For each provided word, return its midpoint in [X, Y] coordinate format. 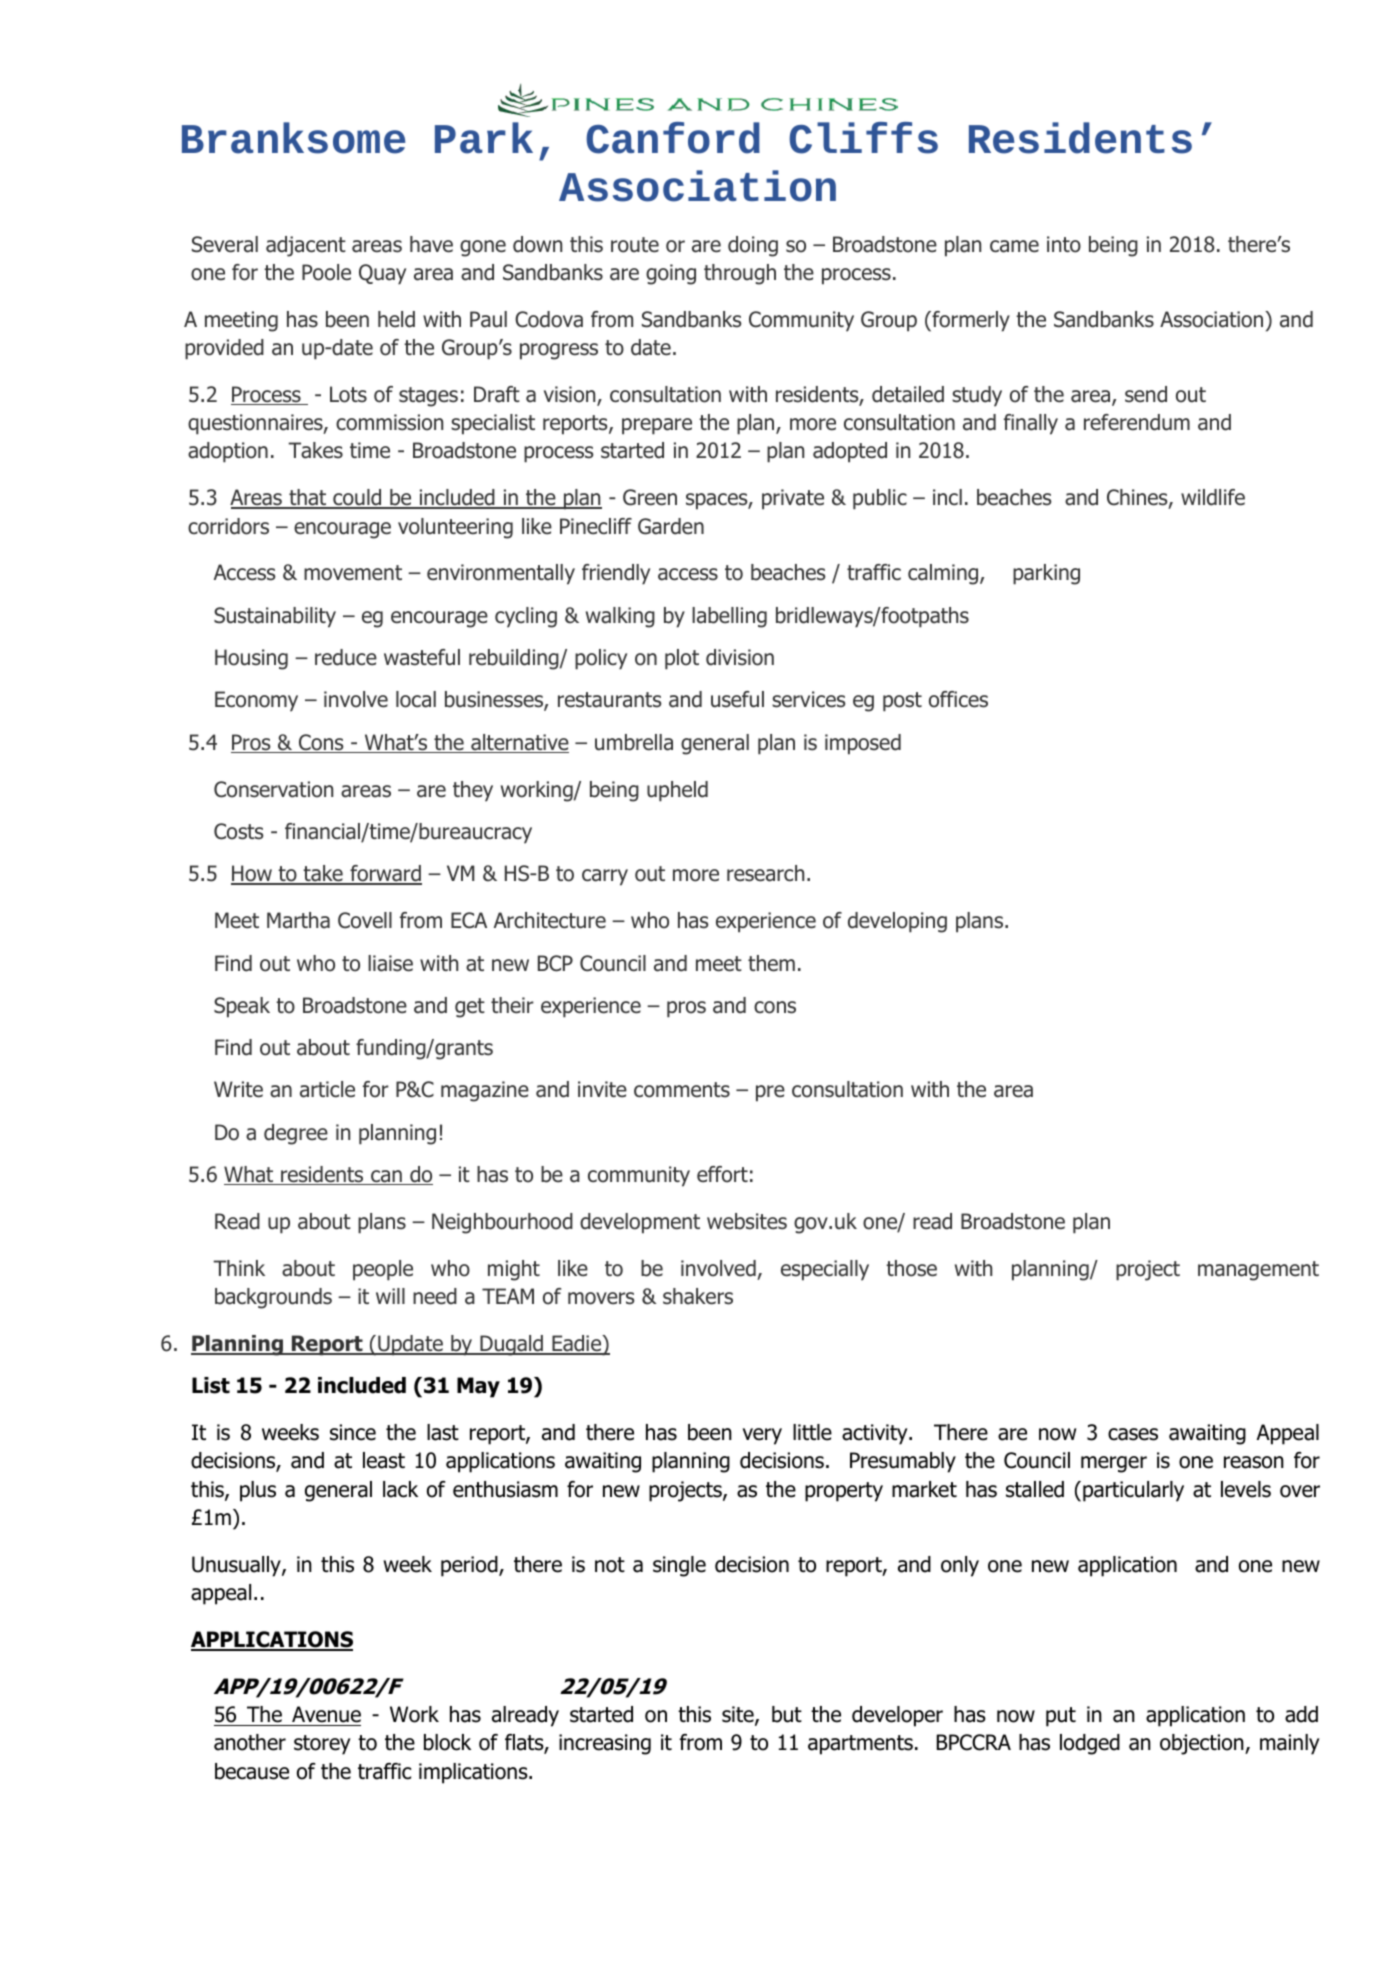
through [740, 274]
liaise [390, 963]
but [787, 1714]
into [1064, 244]
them [771, 963]
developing [897, 922]
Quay [382, 274]
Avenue [326, 1714]
